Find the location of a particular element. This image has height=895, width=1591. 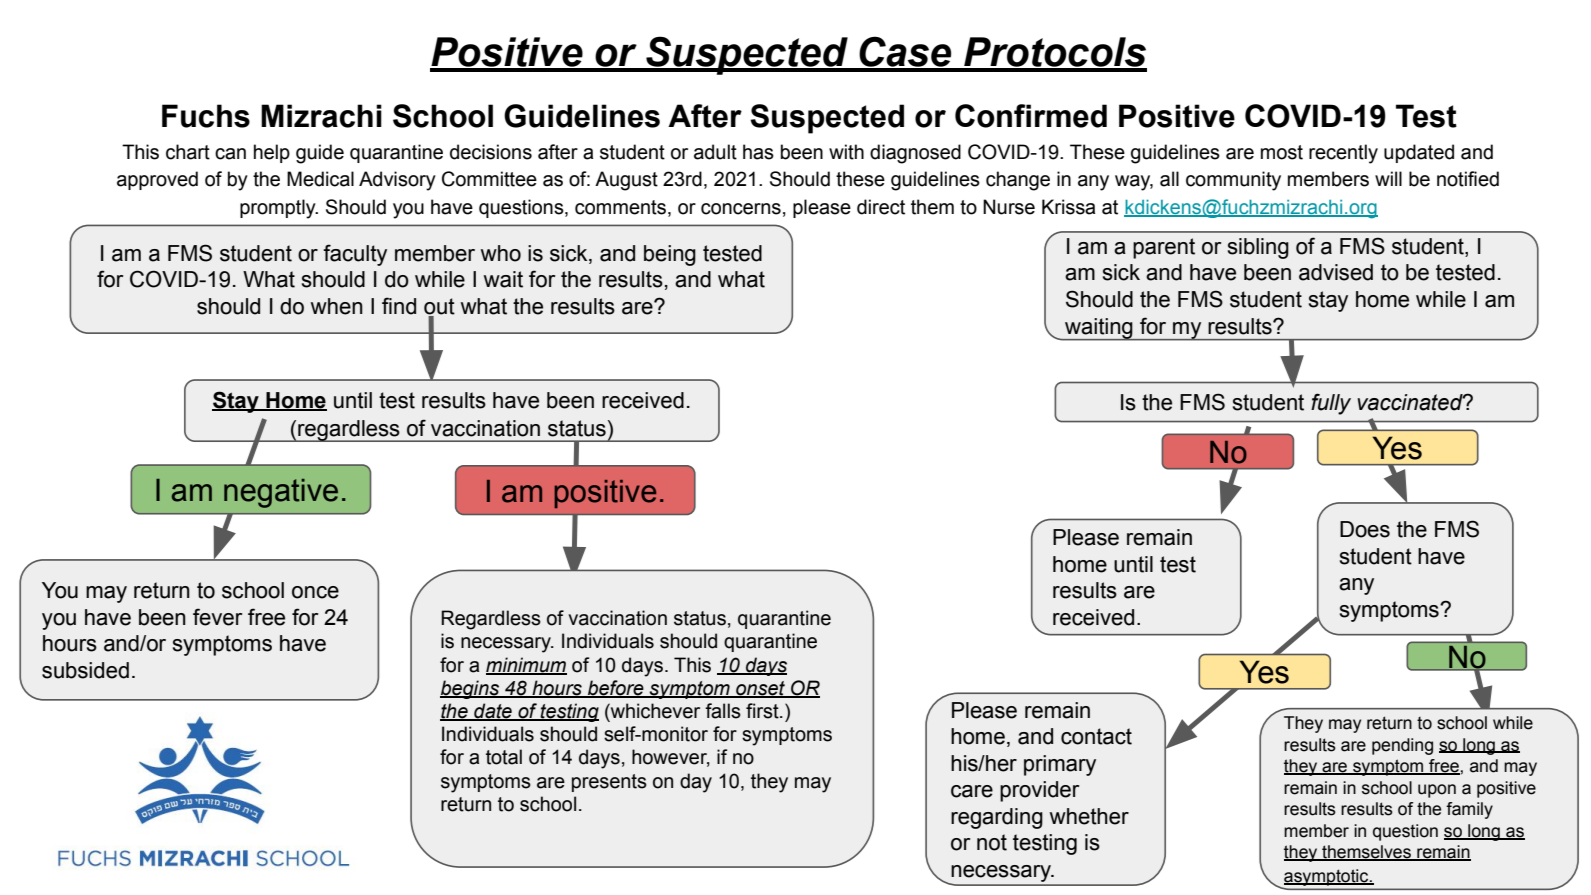

when is located at coordinates (337, 306).
